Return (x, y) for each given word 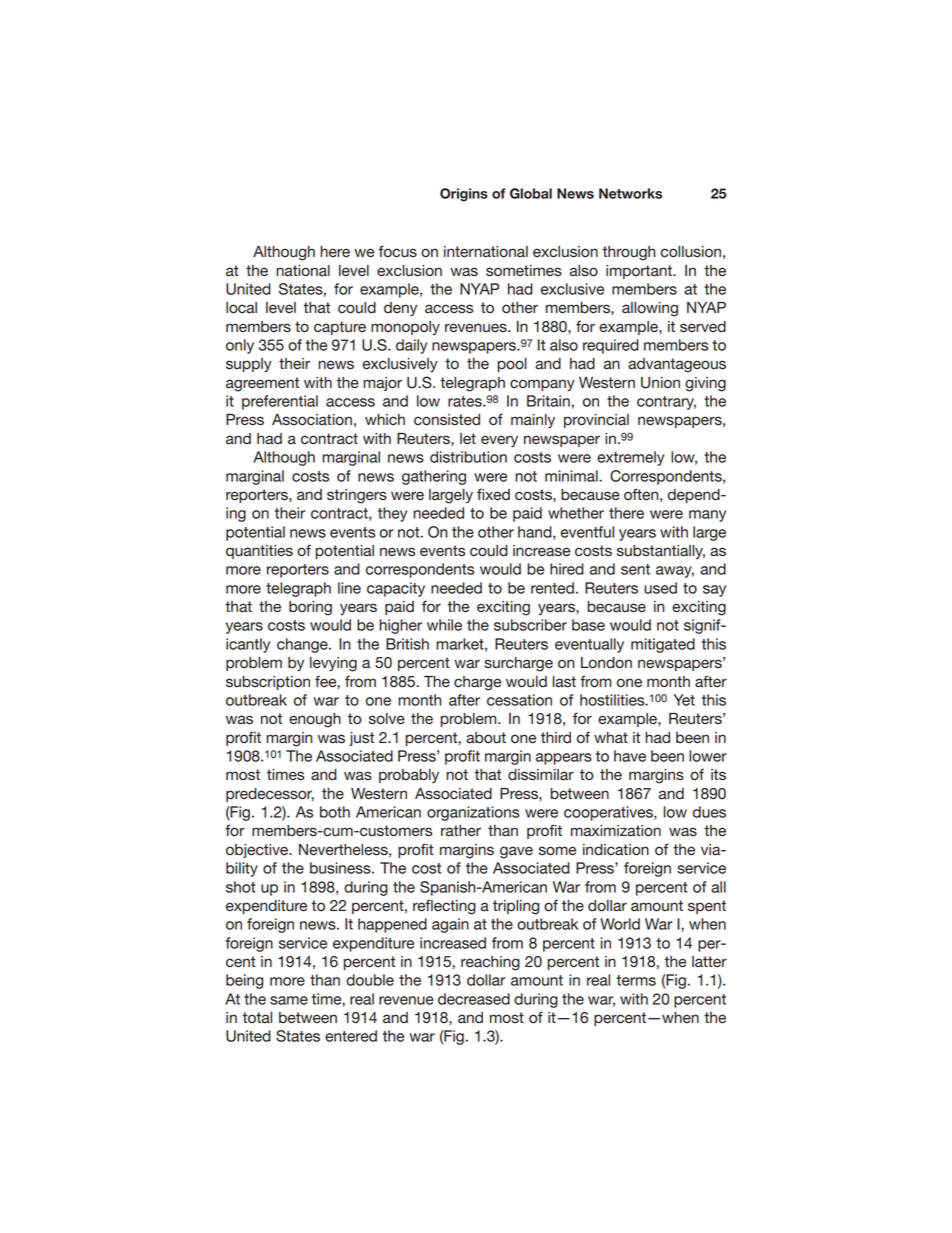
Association (312, 420)
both (335, 812)
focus (398, 251)
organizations (473, 813)
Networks (630, 193)
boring (310, 608)
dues (709, 812)
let (468, 439)
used (660, 588)
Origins (464, 195)
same (289, 1000)
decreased (474, 999)
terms (636, 980)
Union (660, 383)
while (444, 625)
